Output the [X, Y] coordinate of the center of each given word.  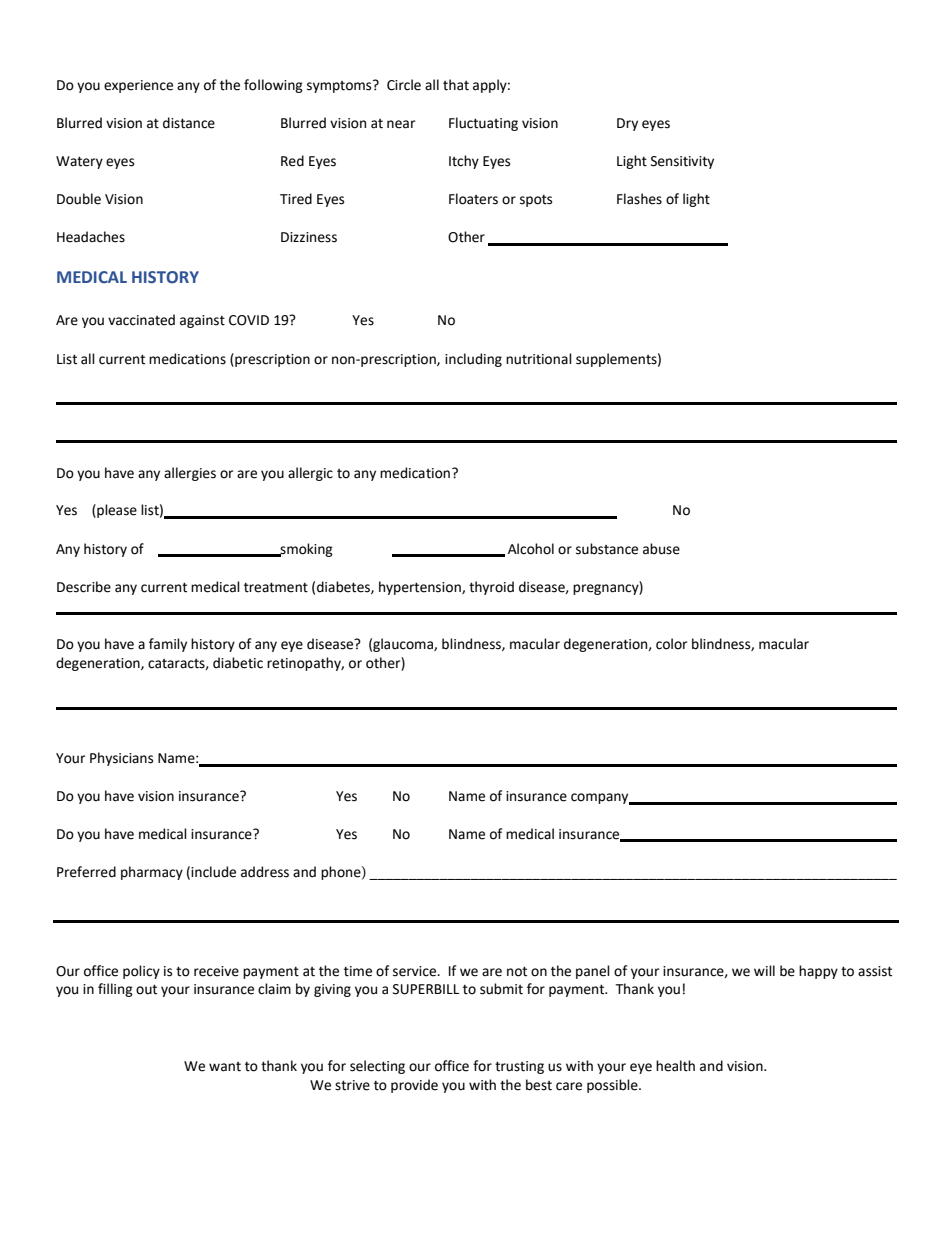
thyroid [491, 588]
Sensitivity [682, 162]
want [225, 1067]
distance [189, 123]
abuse [661, 549]
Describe [84, 587]
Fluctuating [483, 124]
